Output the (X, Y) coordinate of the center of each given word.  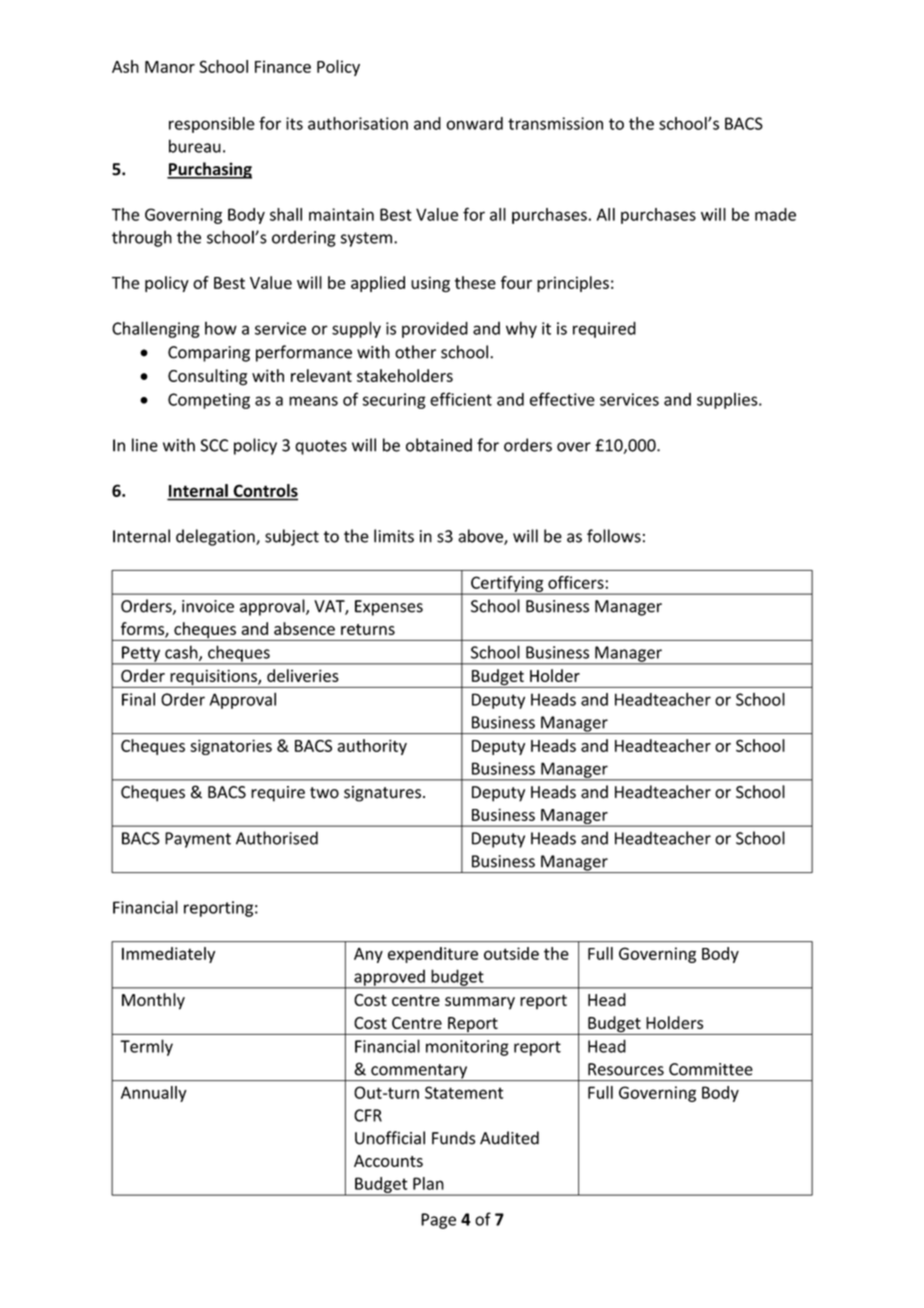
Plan (428, 1183)
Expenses (389, 608)
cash (182, 653)
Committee (711, 1069)
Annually (154, 1094)
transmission (555, 123)
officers (576, 582)
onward (474, 123)
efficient (461, 399)
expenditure (433, 955)
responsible (212, 125)
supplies (728, 401)
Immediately (168, 955)
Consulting (207, 377)
